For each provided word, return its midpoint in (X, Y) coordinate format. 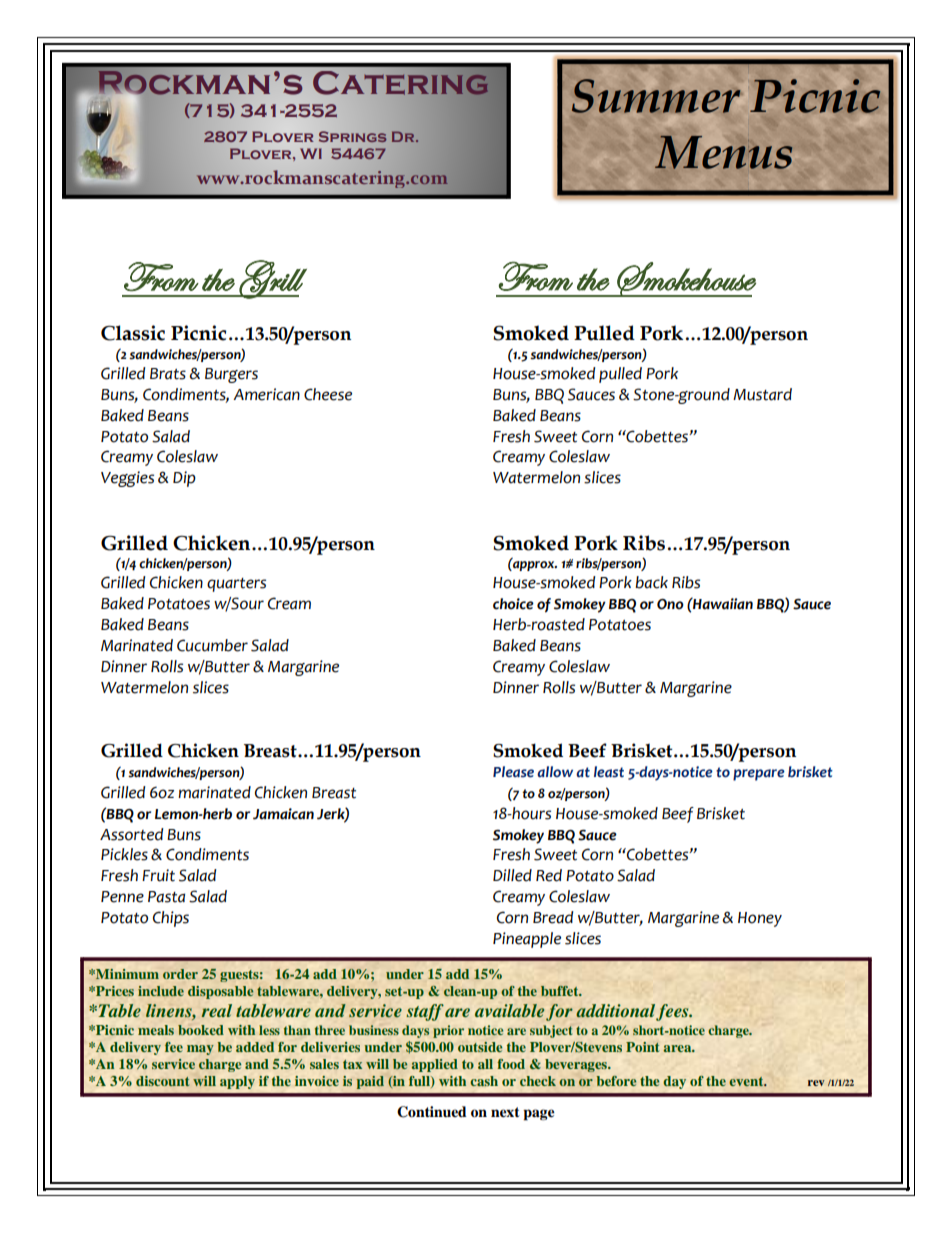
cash (484, 1081)
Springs (353, 136)
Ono (670, 604)
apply (237, 1082)
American (266, 394)
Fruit (158, 875)
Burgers (231, 375)
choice (513, 604)
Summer (656, 96)
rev (816, 1083)
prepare (759, 775)
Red (549, 875)
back (651, 582)
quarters (236, 585)
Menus (723, 152)
